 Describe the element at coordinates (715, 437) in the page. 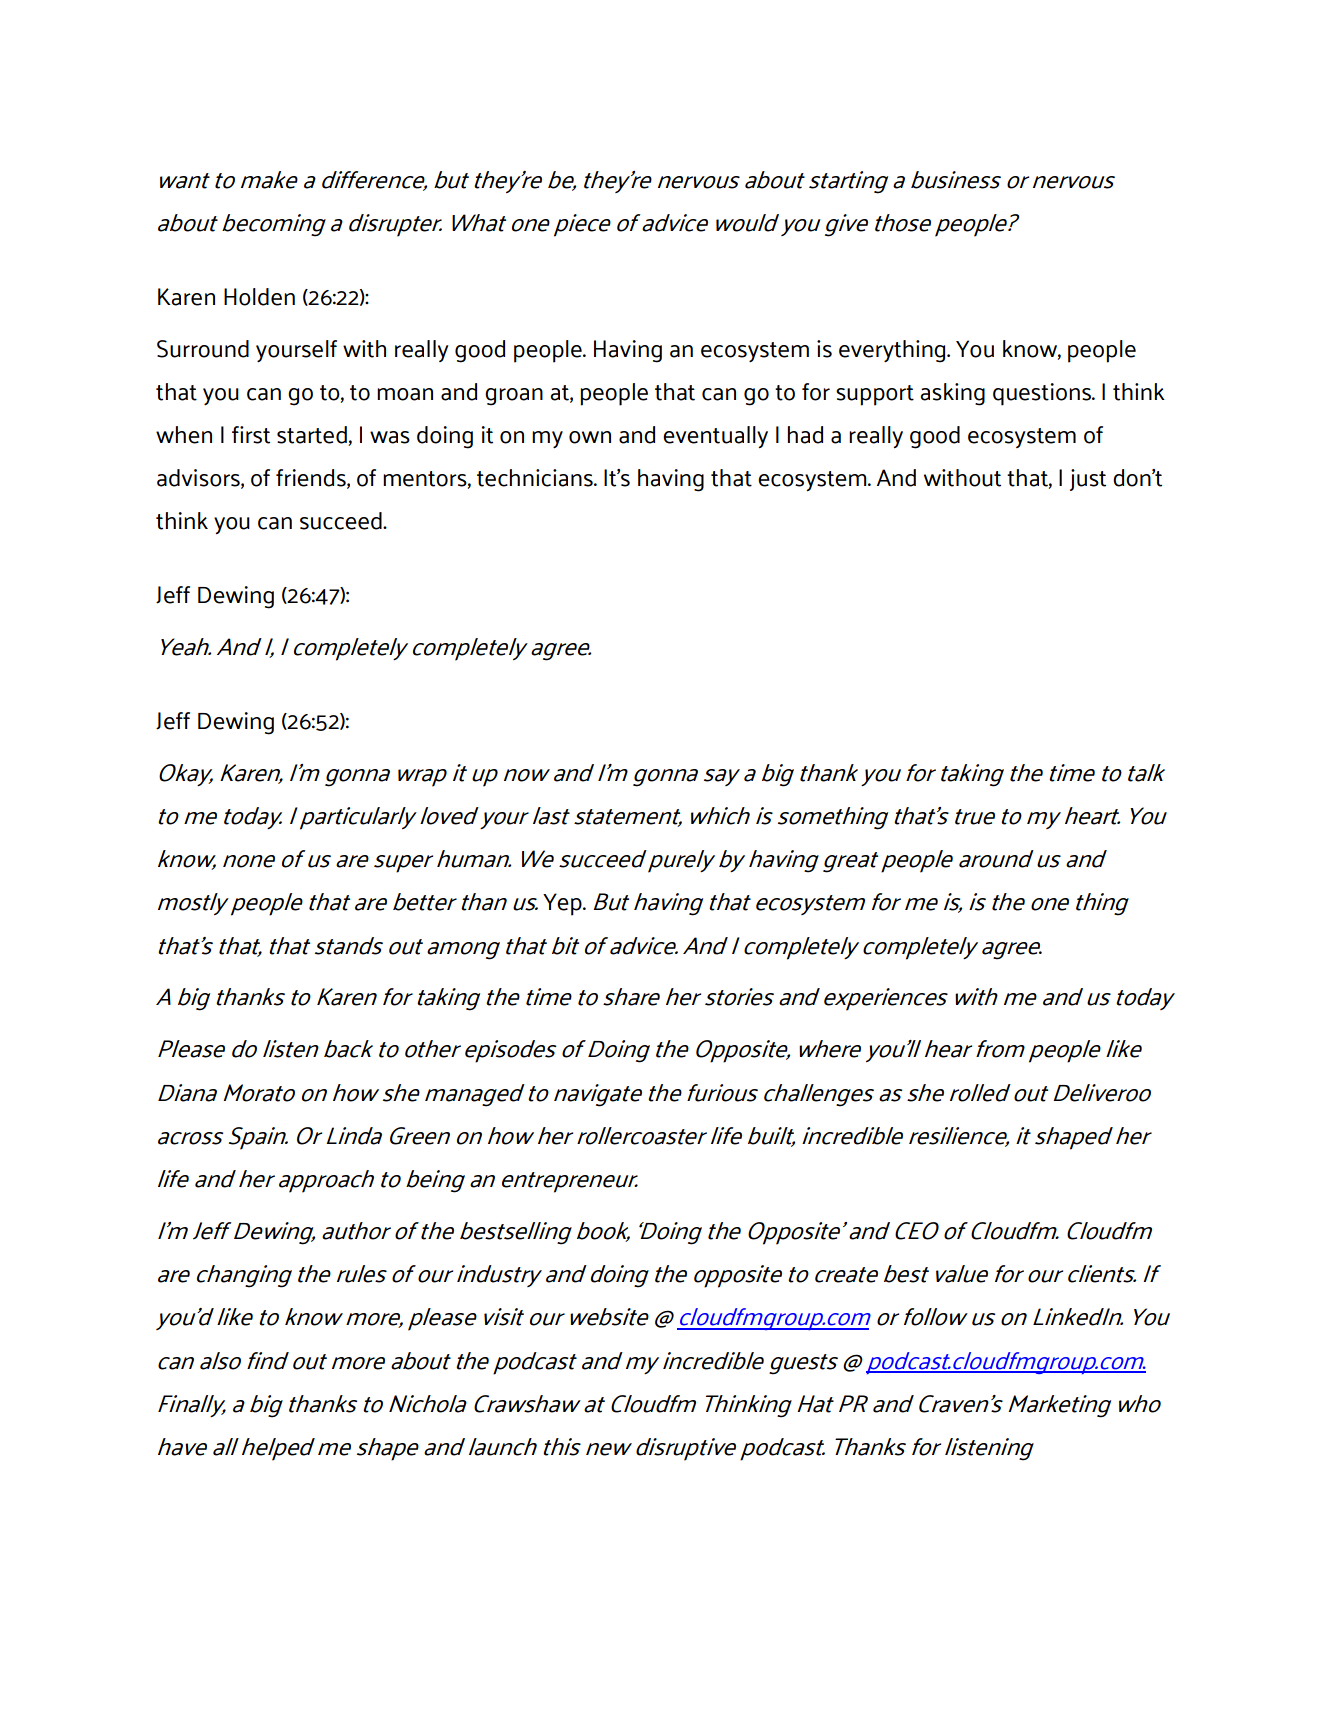

I see `eventually` at that location.
